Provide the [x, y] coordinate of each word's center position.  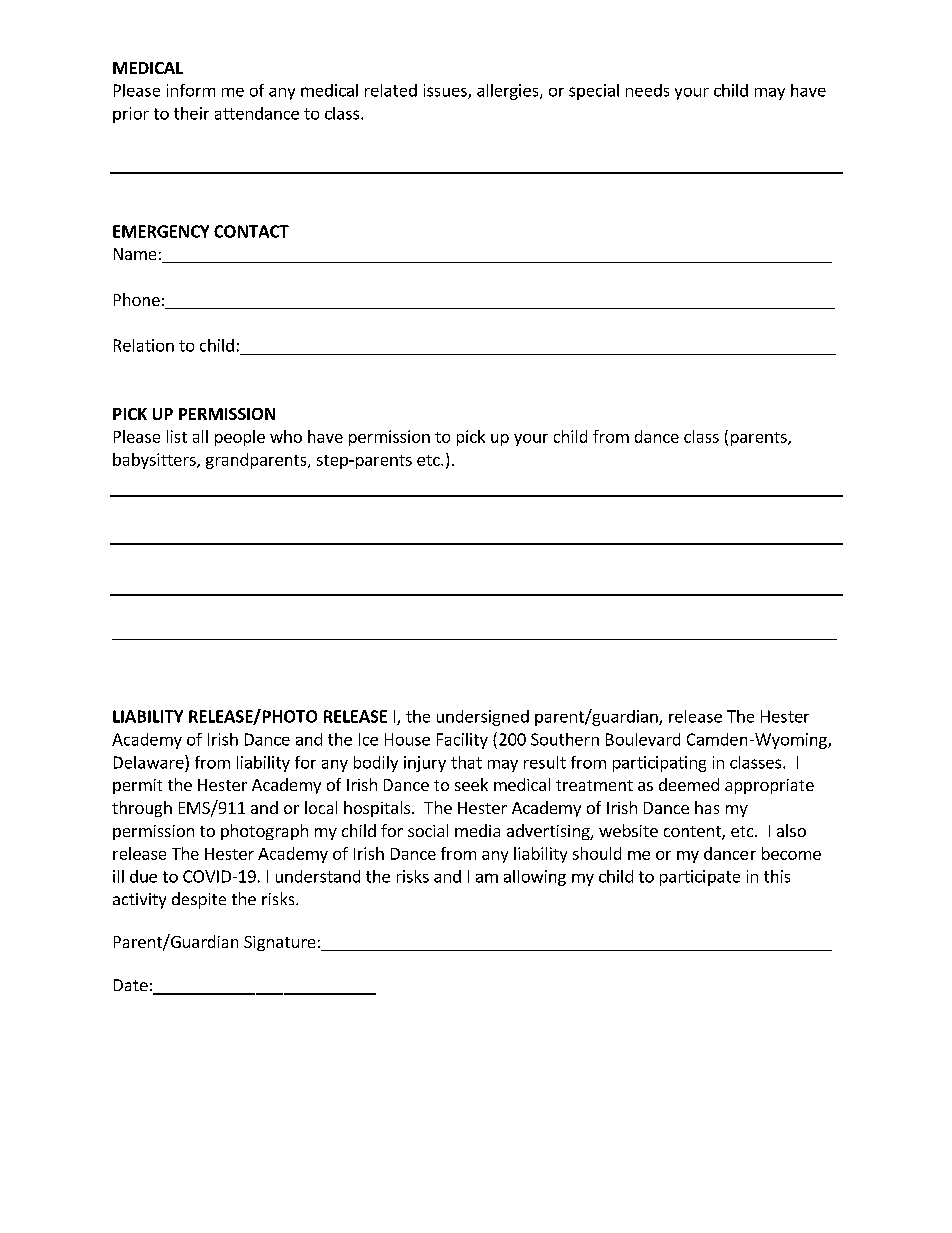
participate [700, 878]
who [286, 436]
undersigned [483, 718]
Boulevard [643, 739]
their [191, 113]
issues [446, 91]
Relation [144, 345]
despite [199, 900]
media [477, 830]
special [594, 92]
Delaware [150, 762]
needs [647, 90]
